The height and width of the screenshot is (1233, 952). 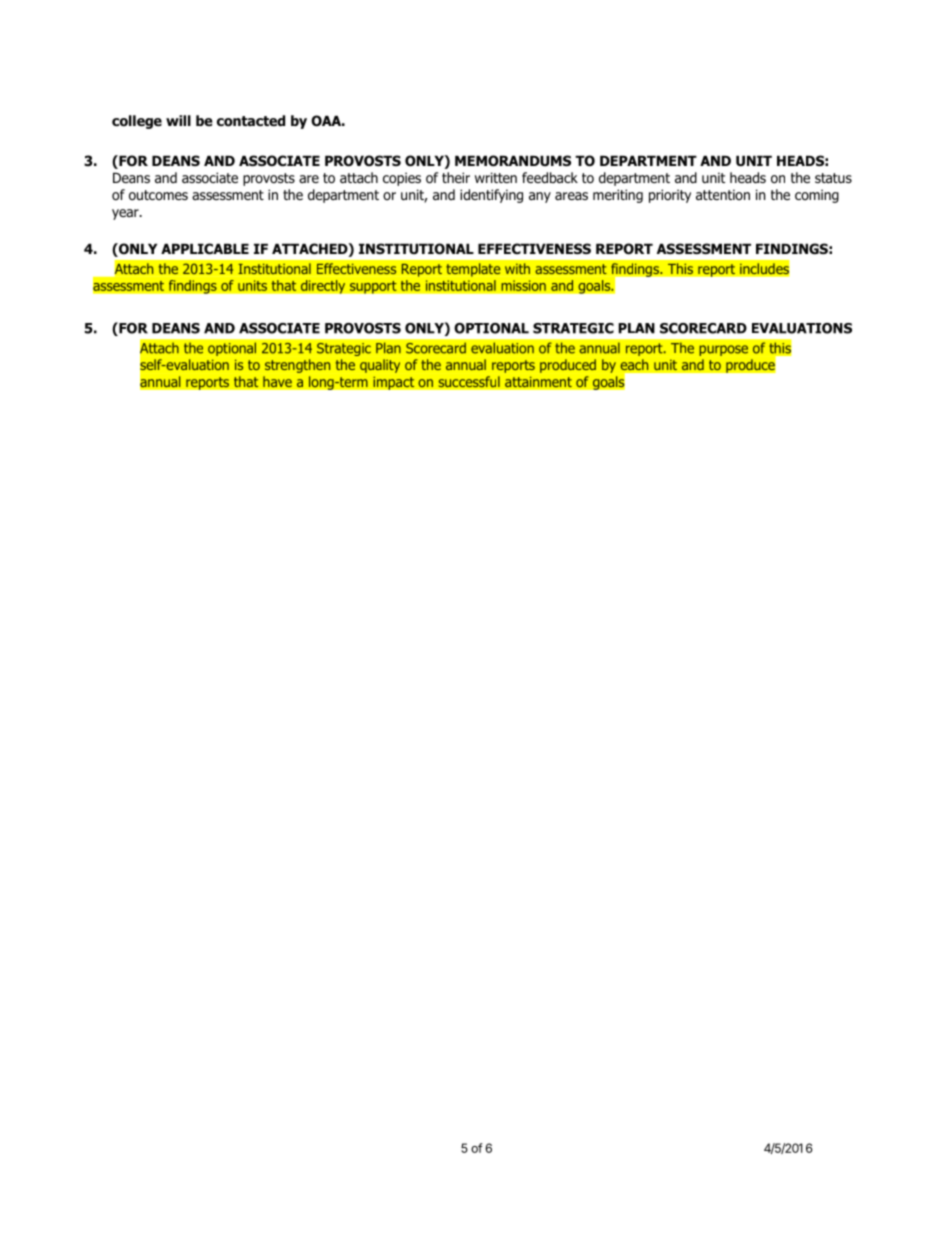 What do you see at coordinates (158, 195) in the screenshot?
I see `outcomes` at bounding box center [158, 195].
